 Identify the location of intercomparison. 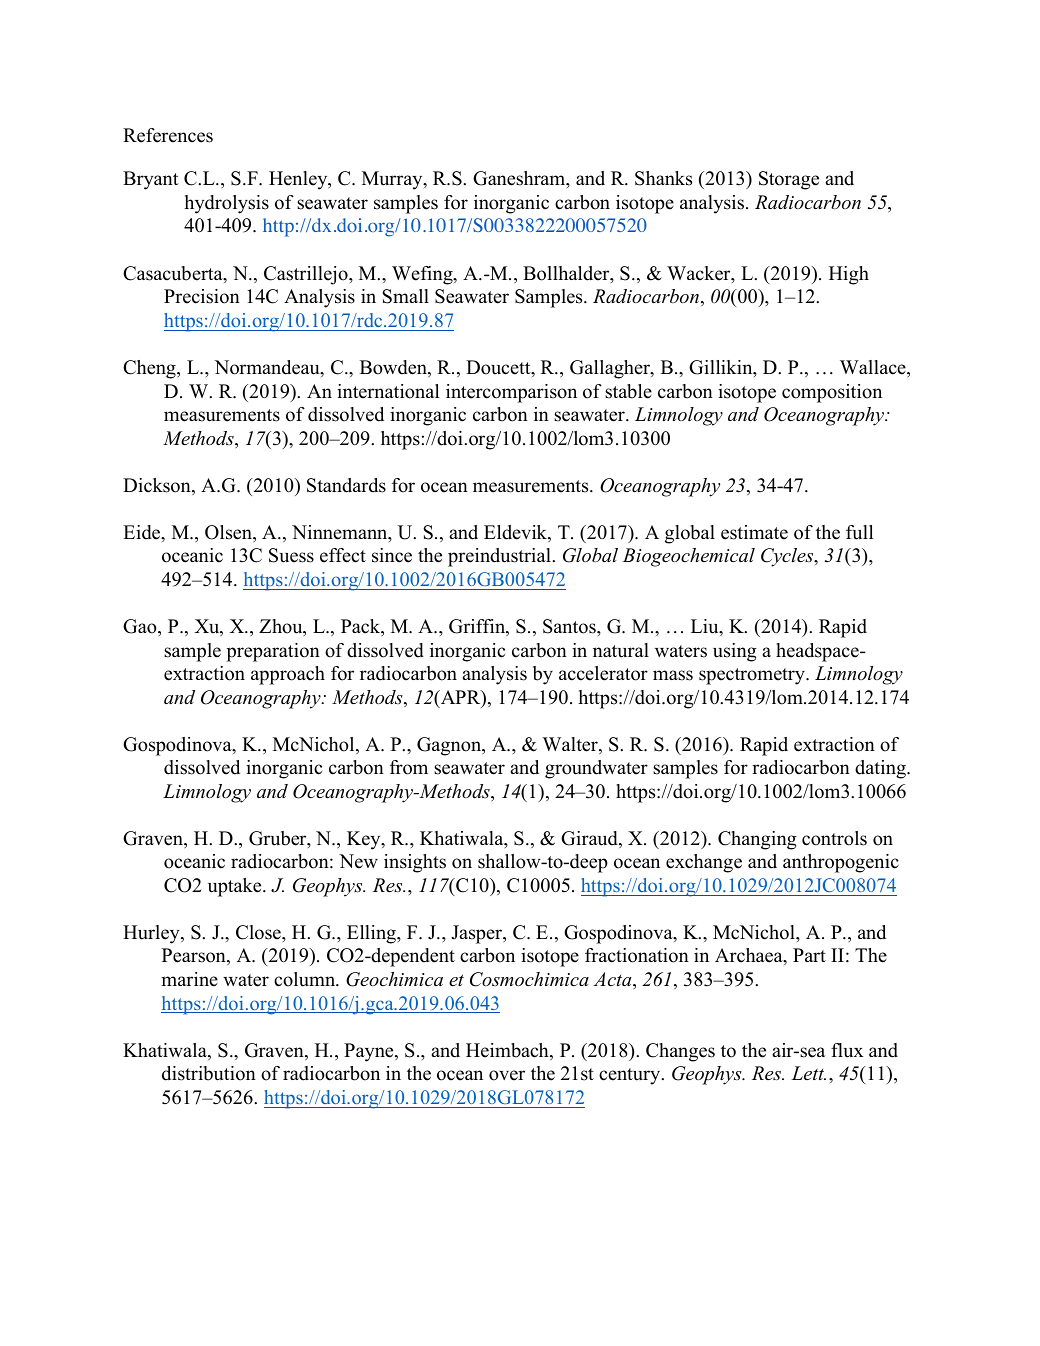
(511, 393).
